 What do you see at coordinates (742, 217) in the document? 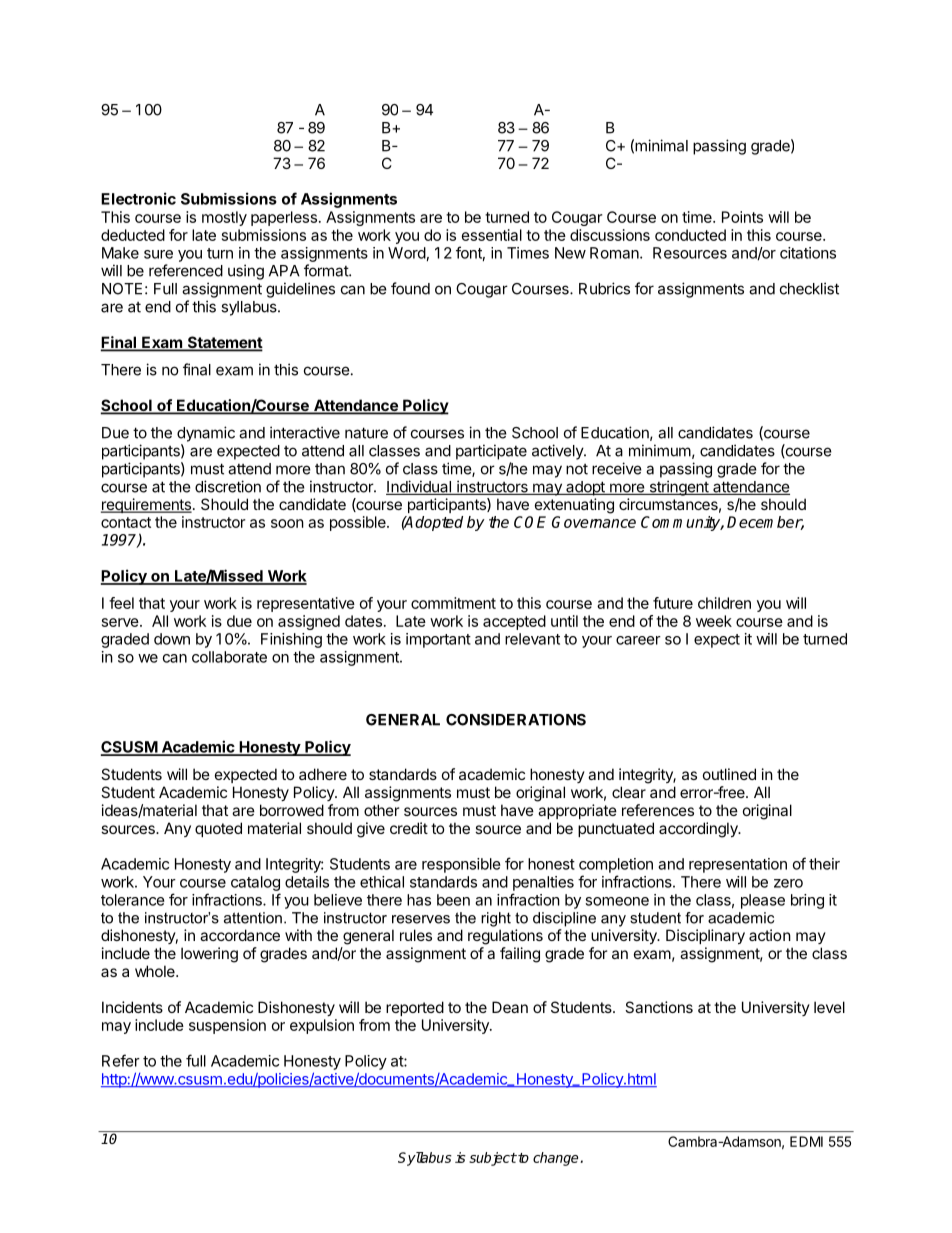
I see `Points` at bounding box center [742, 217].
